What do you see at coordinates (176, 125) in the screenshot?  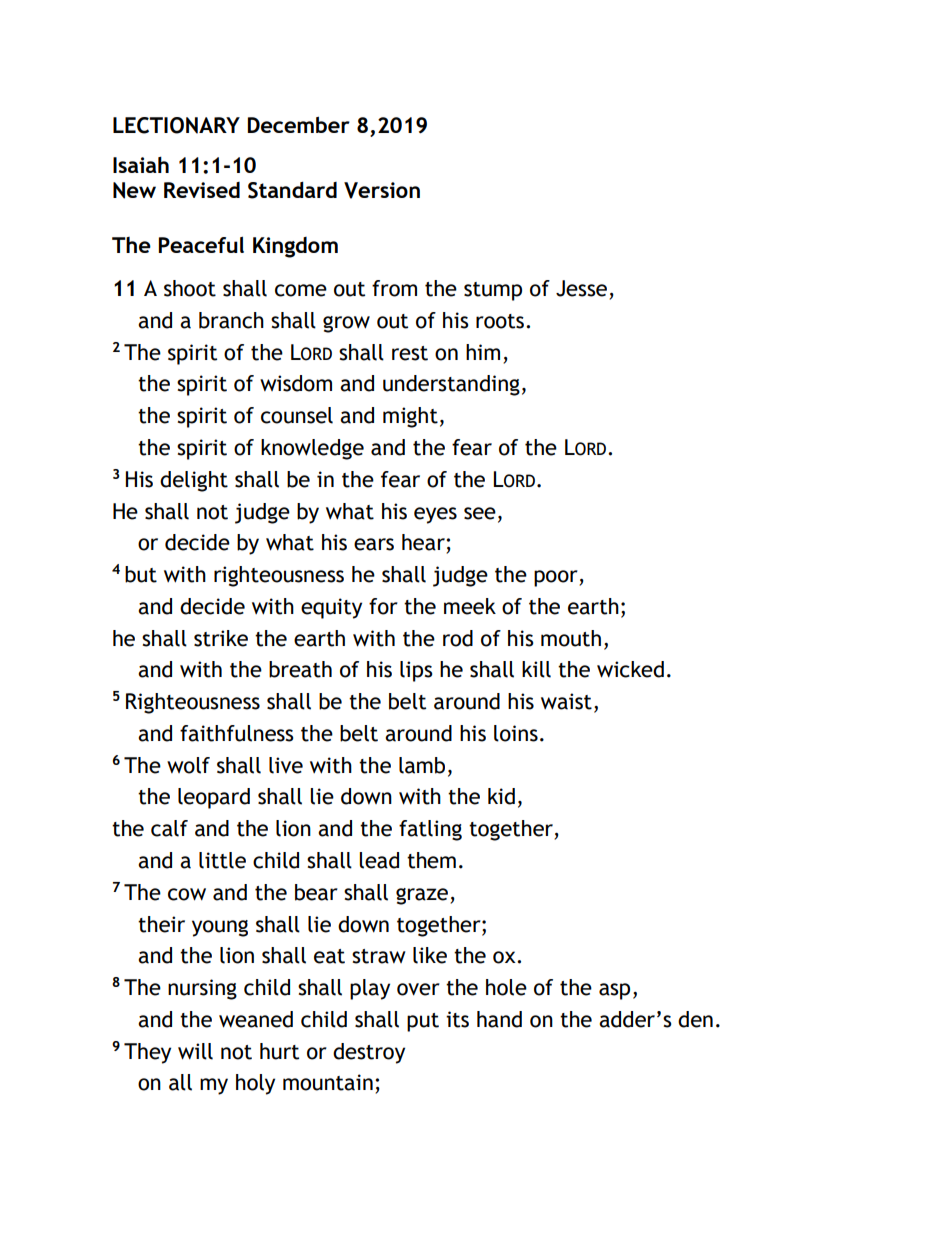 I see `LECTIONARY` at bounding box center [176, 125].
